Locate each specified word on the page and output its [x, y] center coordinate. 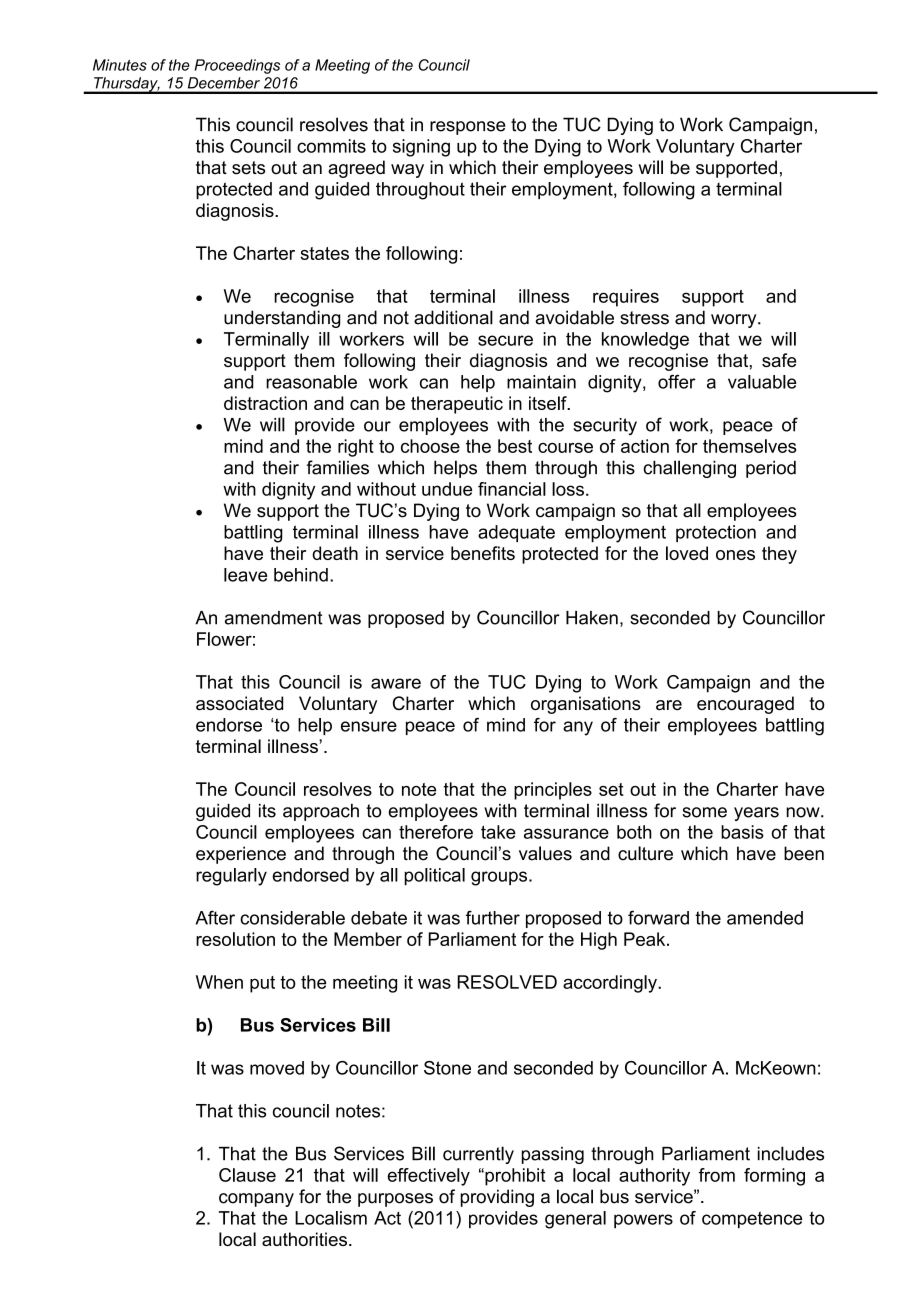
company [256, 1200]
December [224, 83]
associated [239, 703]
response [468, 128]
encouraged [745, 705]
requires [626, 298]
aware [396, 683]
